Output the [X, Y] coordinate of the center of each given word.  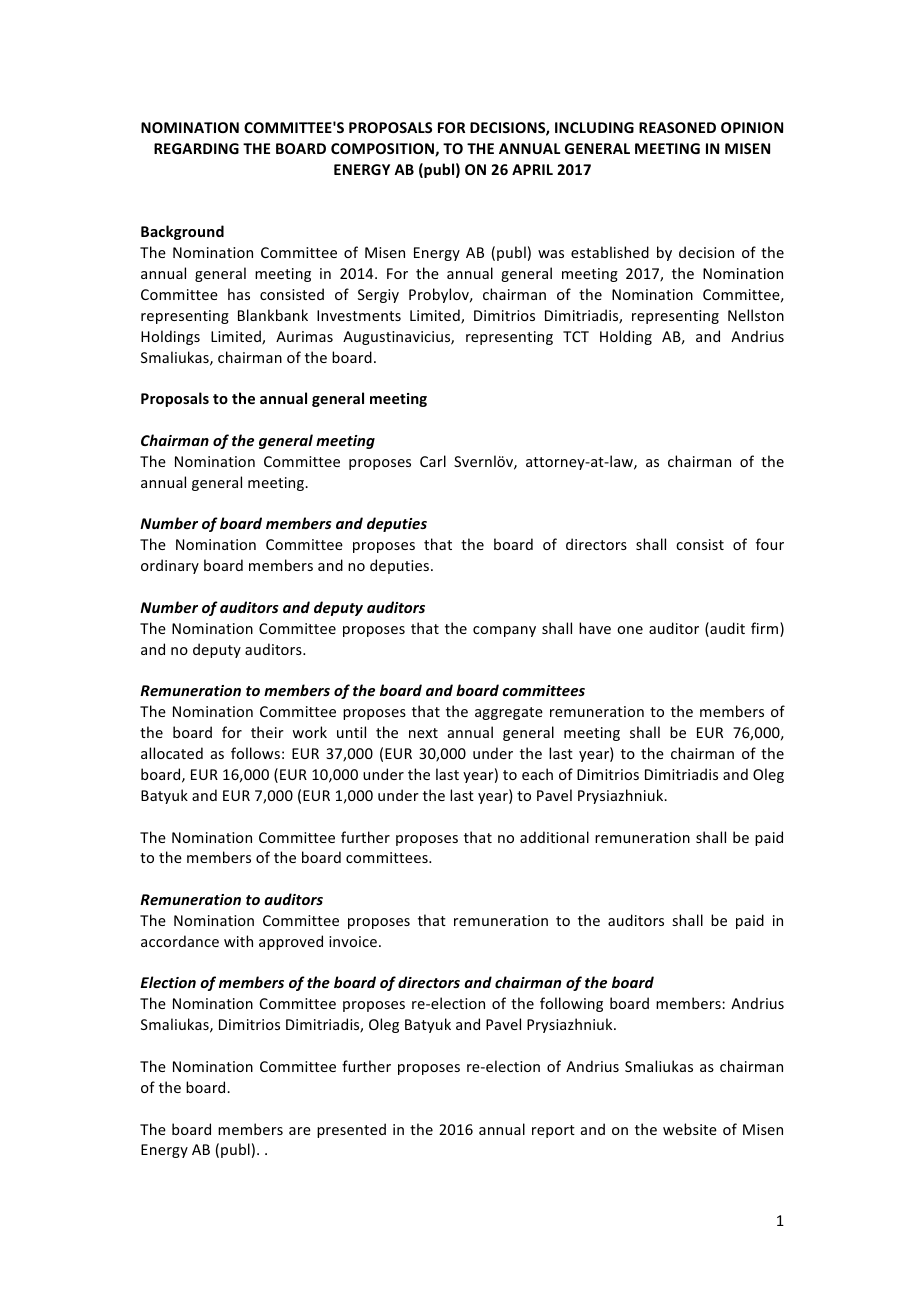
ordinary [170, 566]
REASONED [677, 127]
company [504, 631]
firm [766, 629]
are [300, 1131]
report [553, 1131]
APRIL [532, 169]
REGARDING [196, 148]
